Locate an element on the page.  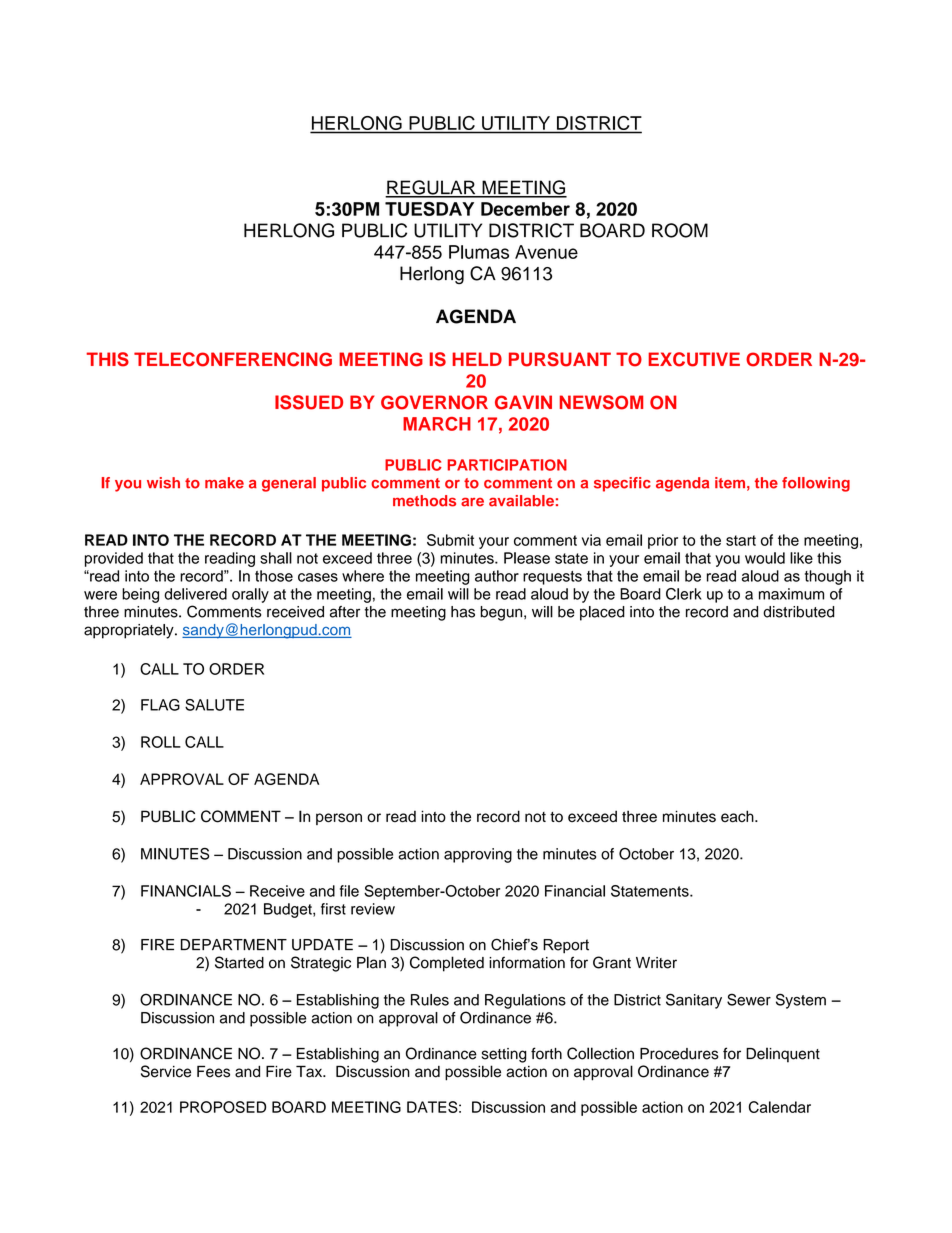
Delinquent is located at coordinates (783, 1055).
